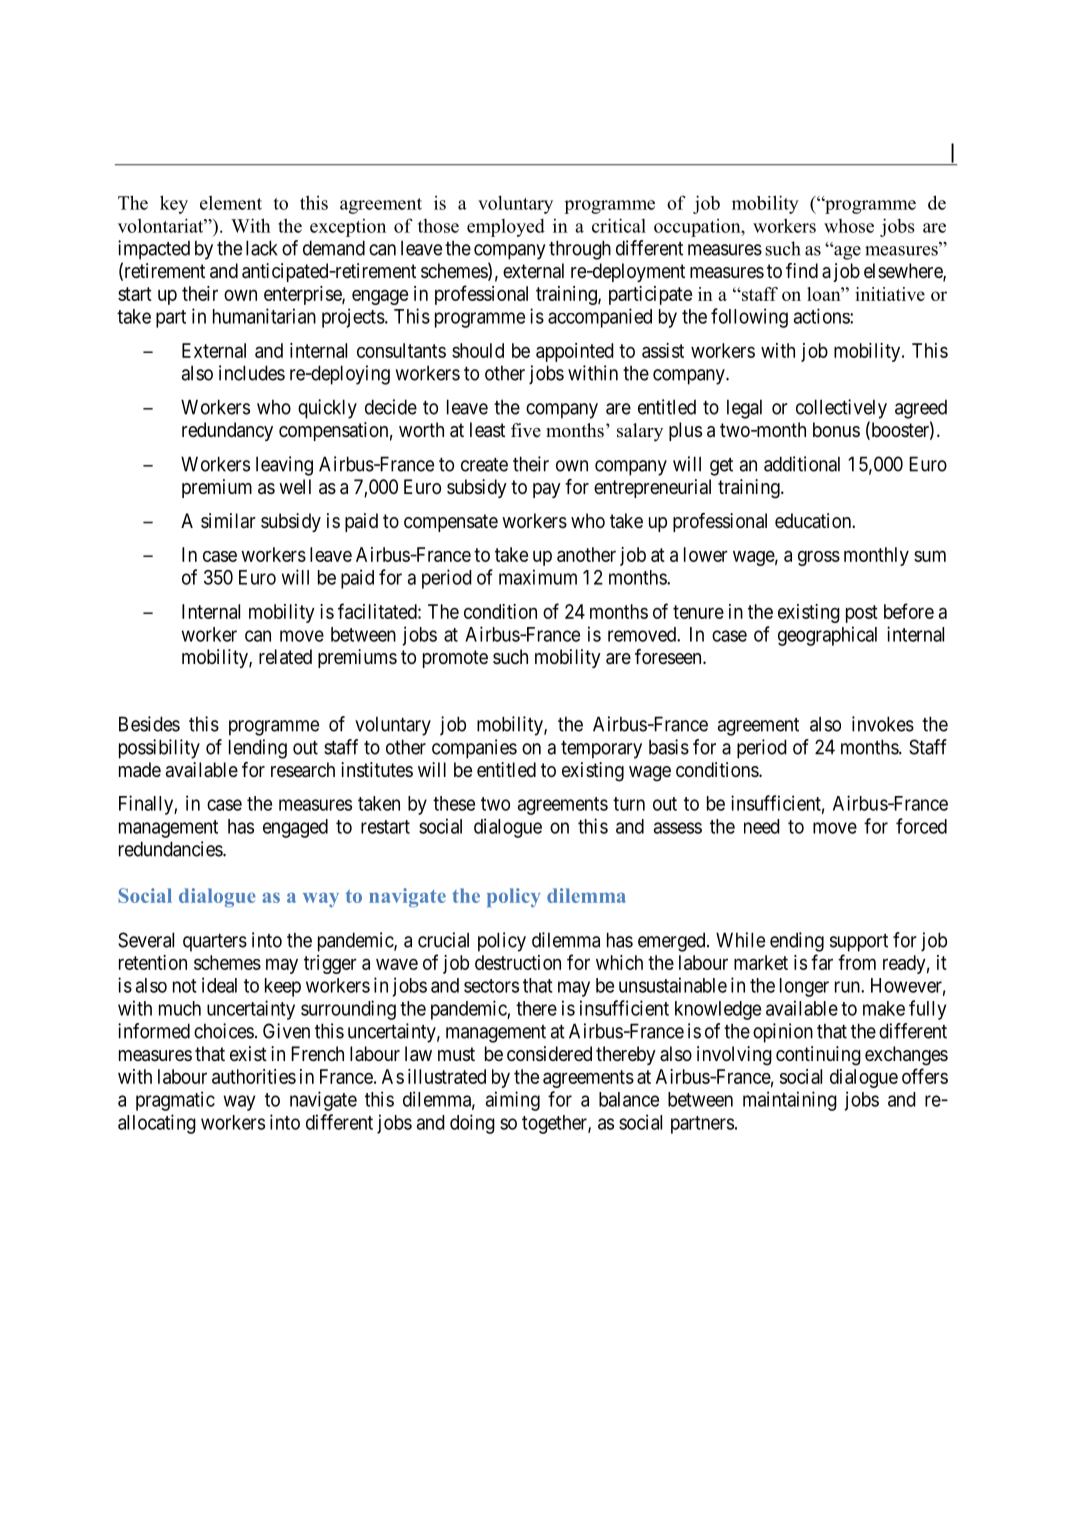 This image has width=1072, height=1517. I want to click on maintaining, so click(790, 1101).
